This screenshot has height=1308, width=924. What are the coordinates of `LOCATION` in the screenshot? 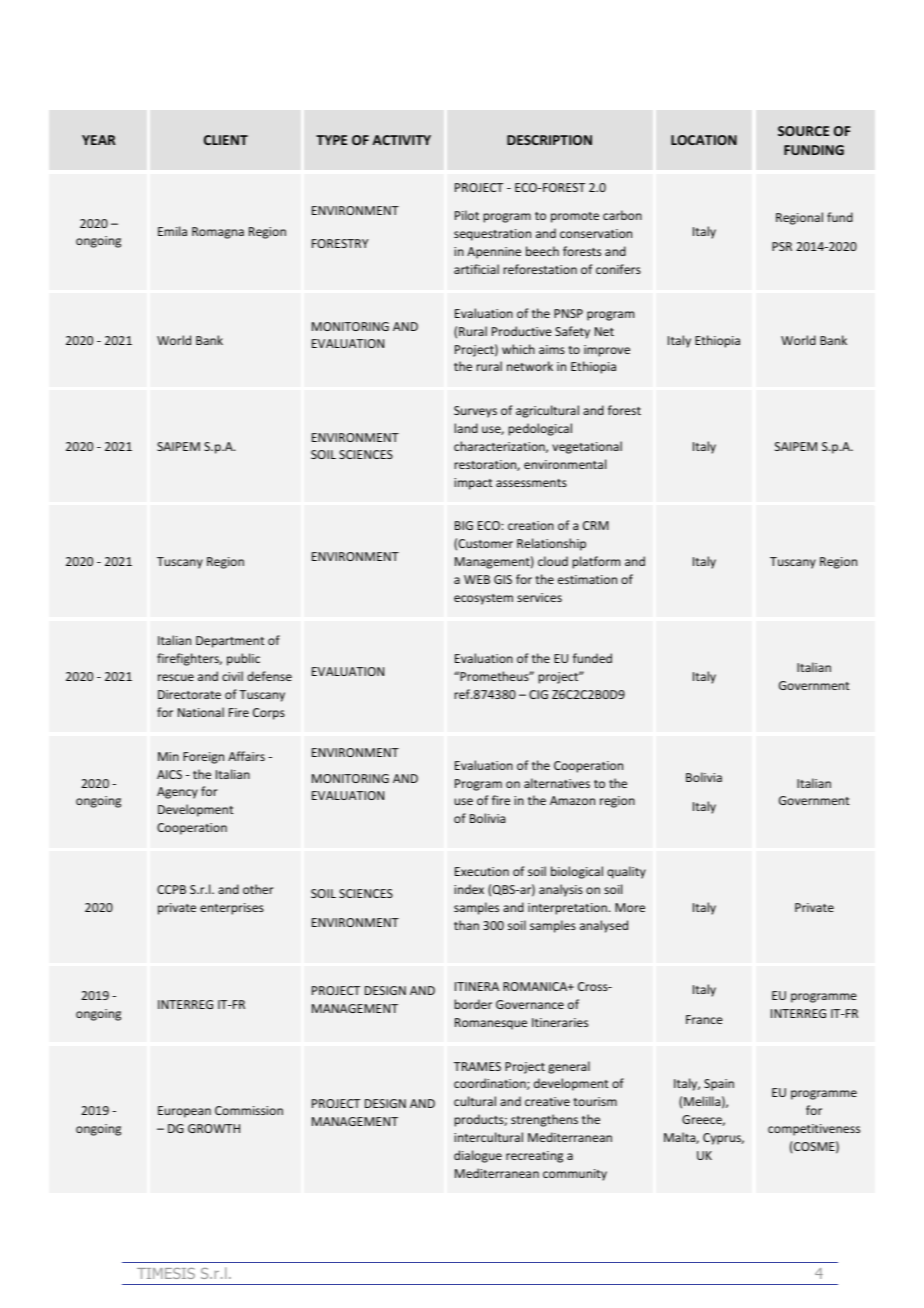 It's located at (704, 140).
